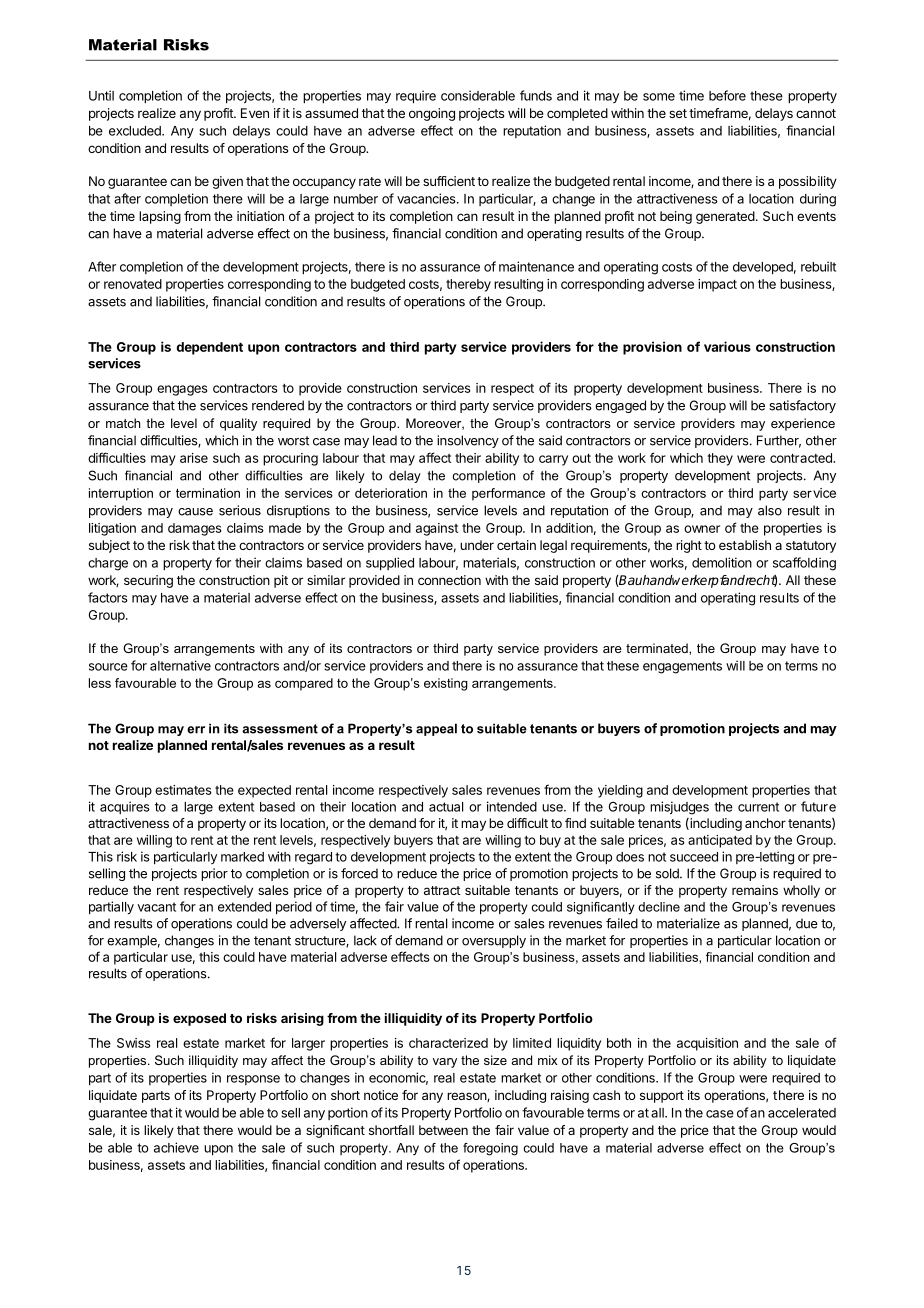 This page has height=1308, width=924. What do you see at coordinates (443, 1130) in the page?
I see `between` at bounding box center [443, 1130].
